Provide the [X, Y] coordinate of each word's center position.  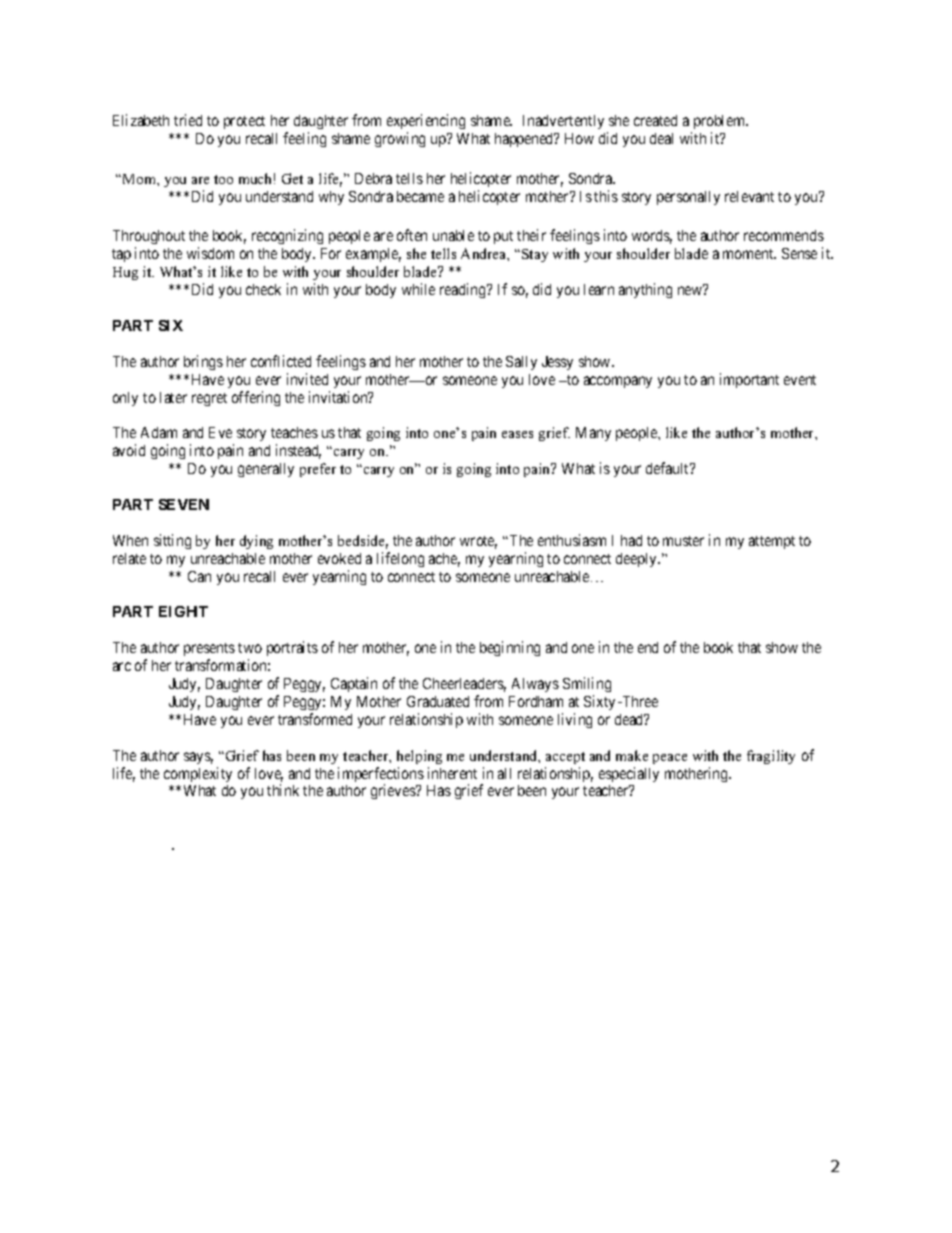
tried [188, 120]
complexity [198, 774]
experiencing [426, 123]
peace [670, 759]
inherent [452, 773]
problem [719, 124]
